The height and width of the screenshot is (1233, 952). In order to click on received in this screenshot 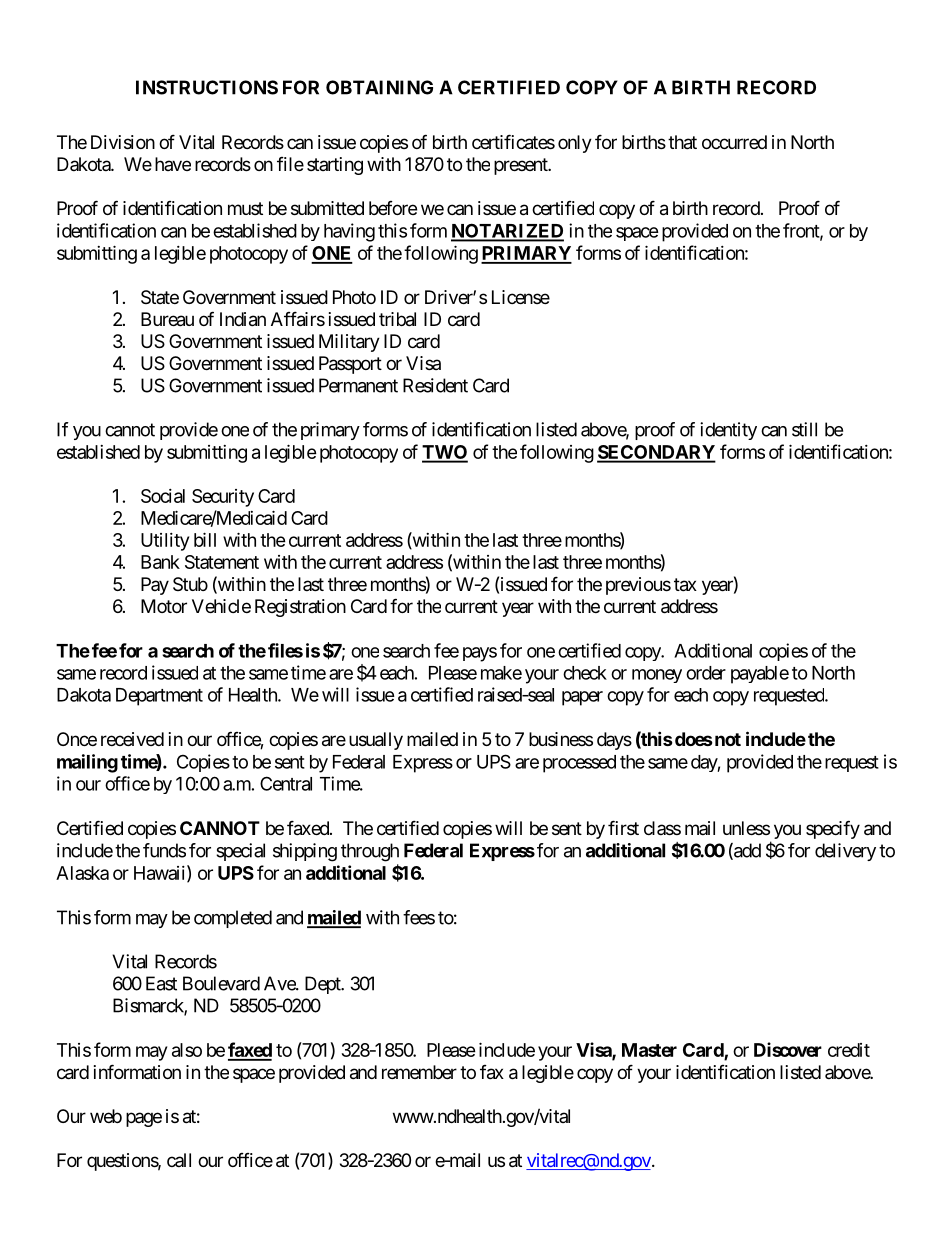, I will do `click(132, 739)`.
